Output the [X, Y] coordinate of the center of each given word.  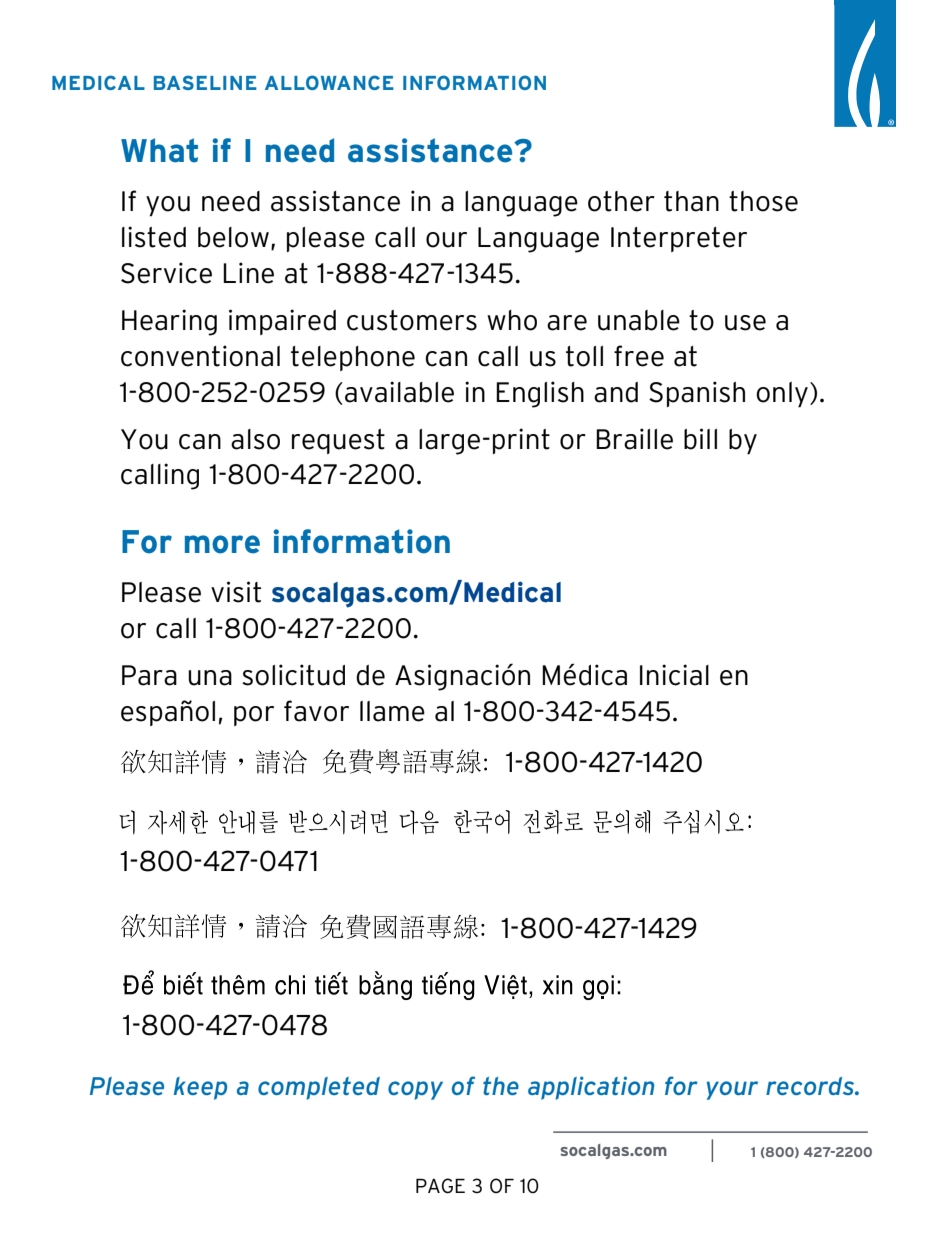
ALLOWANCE [329, 82]
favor [316, 711]
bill [700, 439]
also [255, 439]
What [159, 150]
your [732, 1090]
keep [200, 1088]
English [540, 394]
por [254, 716]
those [763, 201]
